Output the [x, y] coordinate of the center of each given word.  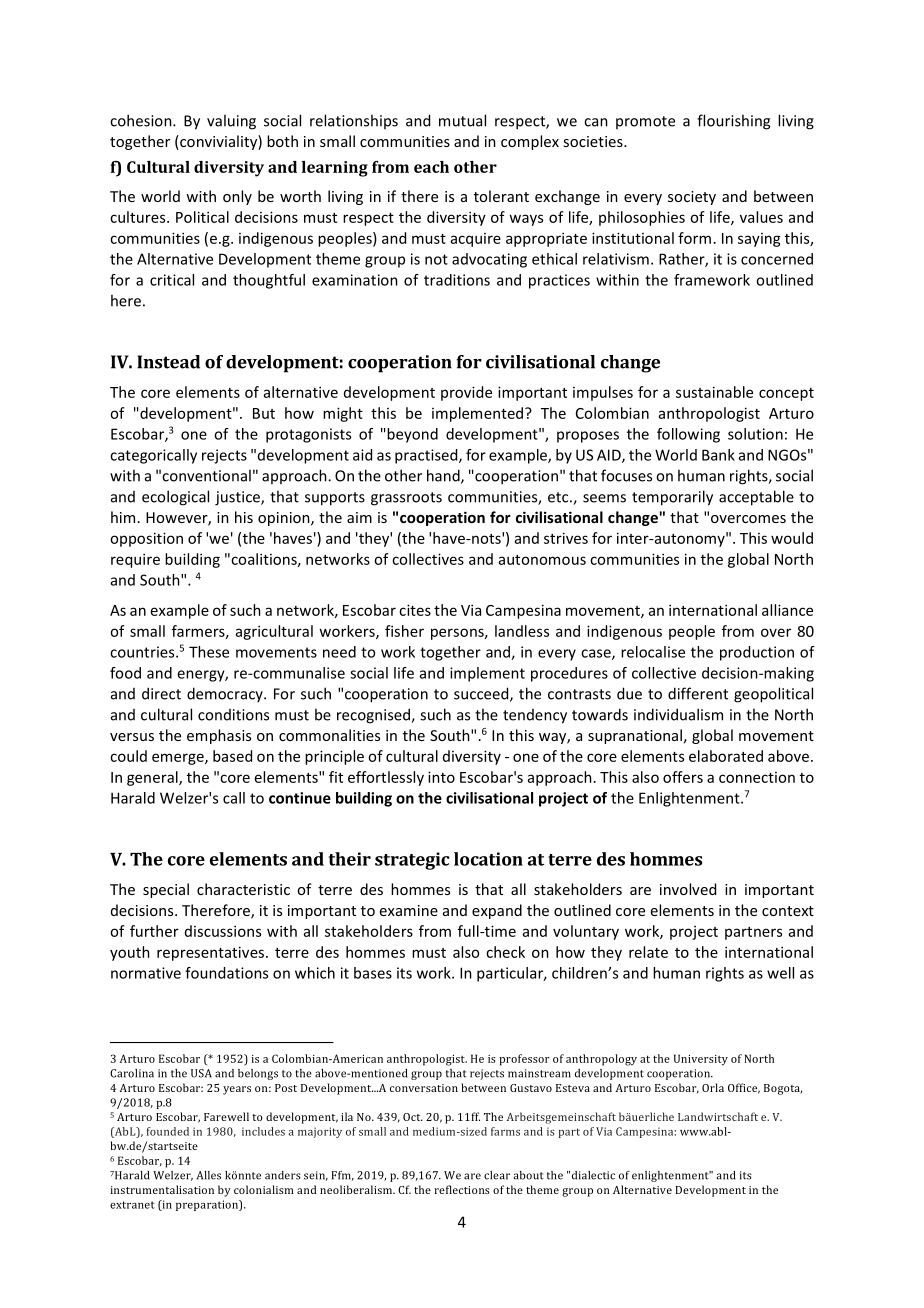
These [209, 652]
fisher [404, 631]
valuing [231, 122]
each [431, 167]
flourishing [733, 122]
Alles [209, 1175]
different [698, 693]
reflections [462, 1189]
